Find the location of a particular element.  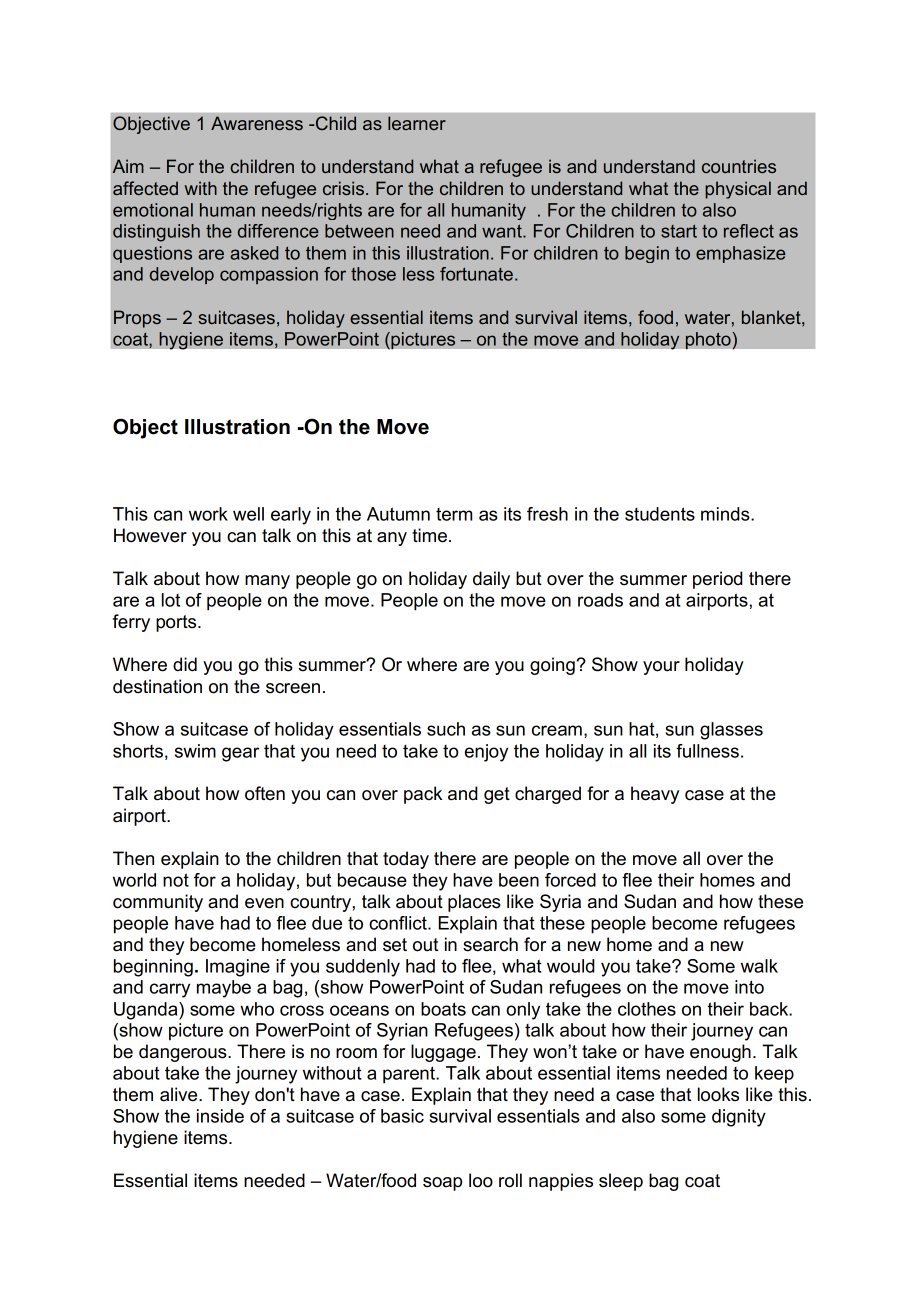

did is located at coordinates (185, 664).
